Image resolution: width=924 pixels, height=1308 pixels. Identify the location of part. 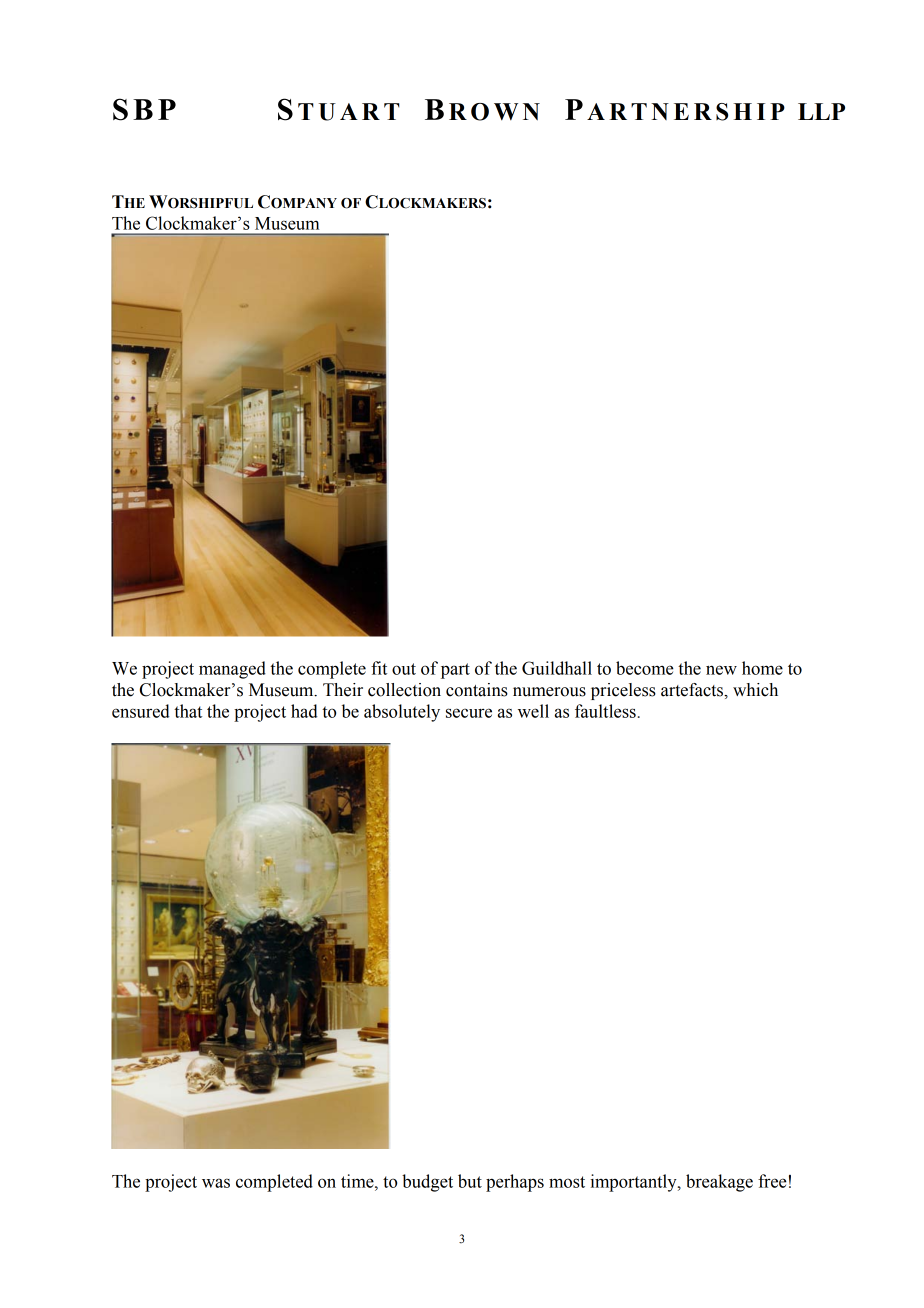
(455, 671).
